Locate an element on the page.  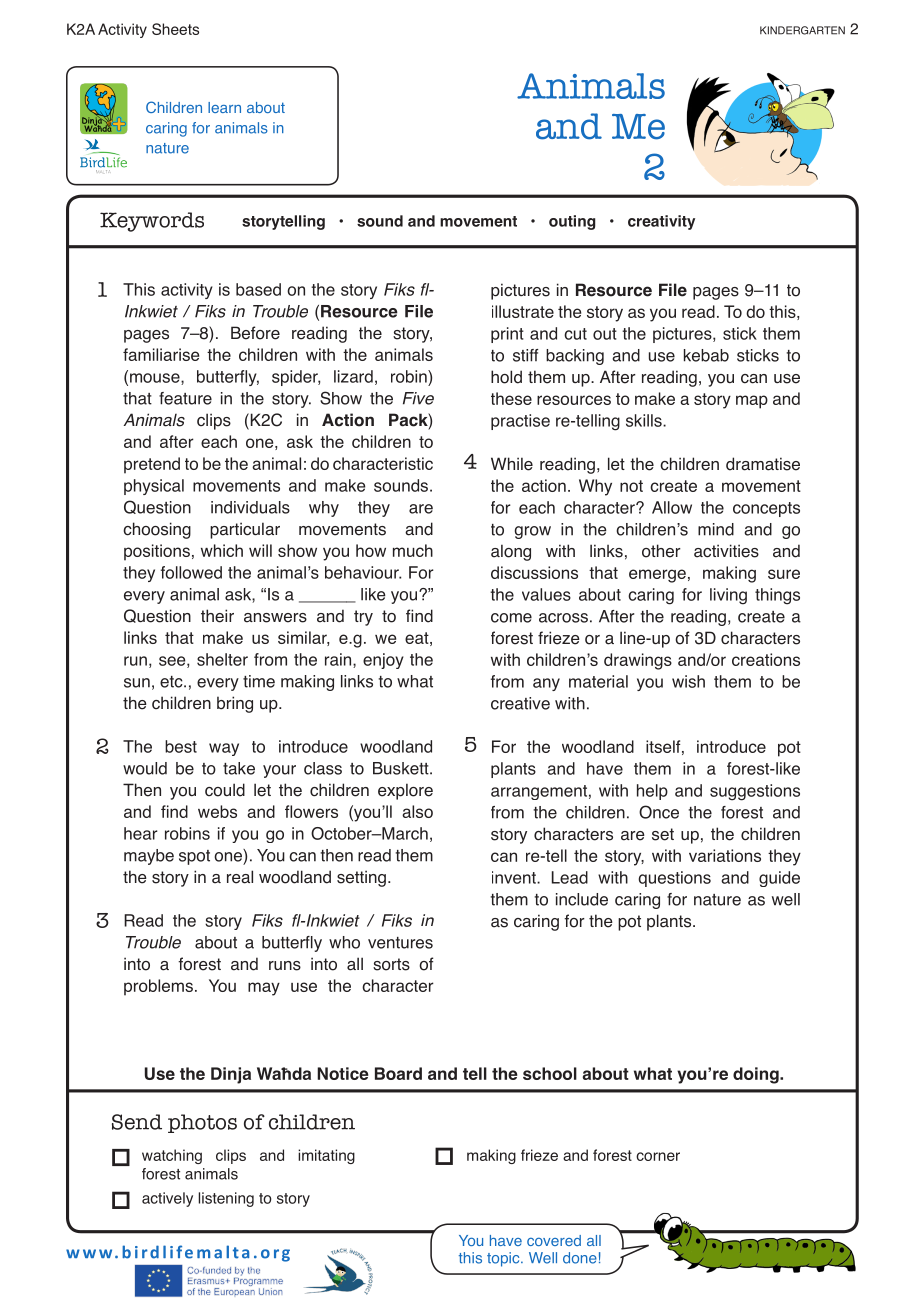
learn is located at coordinates (224, 107).
